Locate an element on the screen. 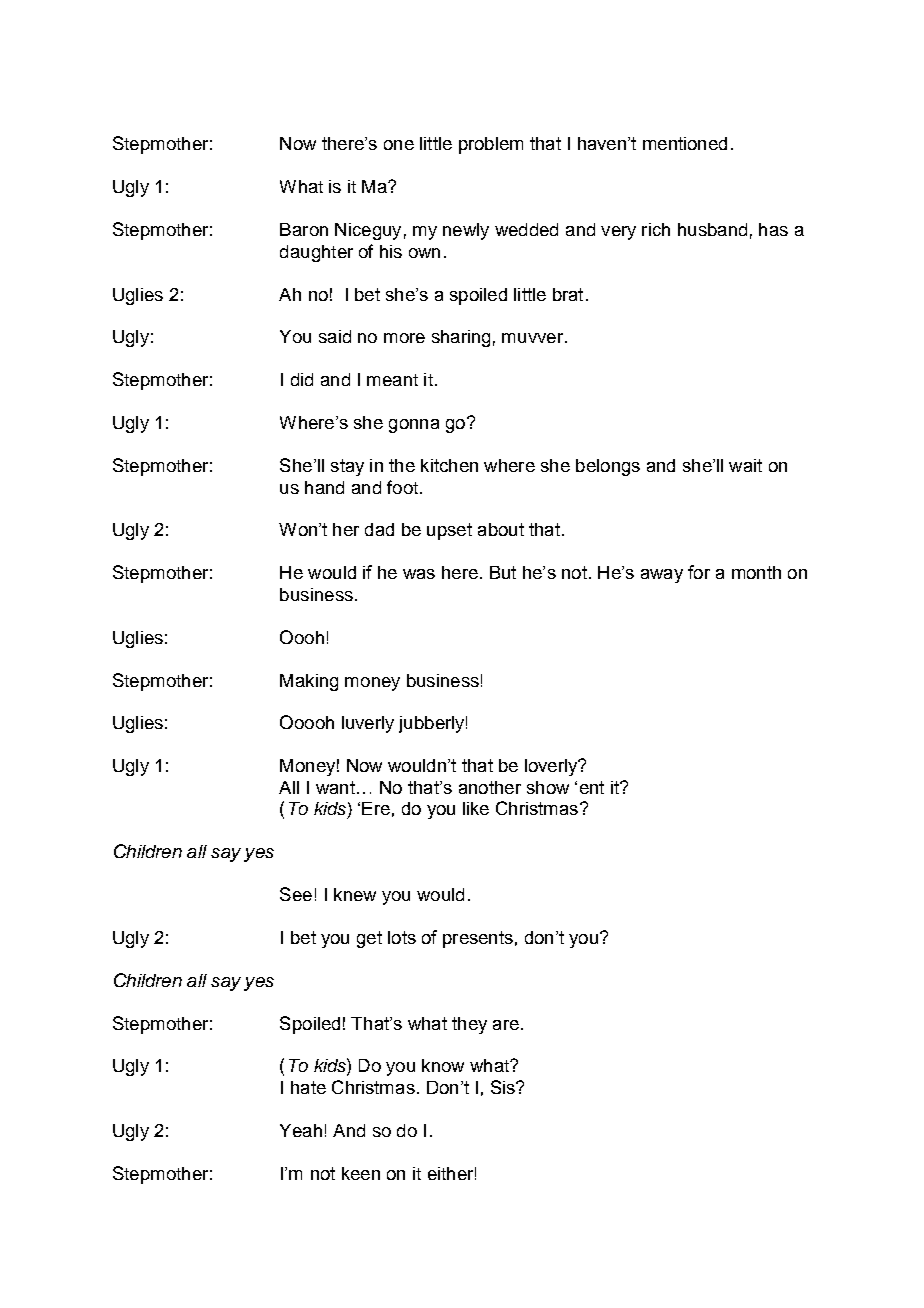 Image resolution: width=924 pixels, height=1308 pixels. problem is located at coordinates (491, 145).
